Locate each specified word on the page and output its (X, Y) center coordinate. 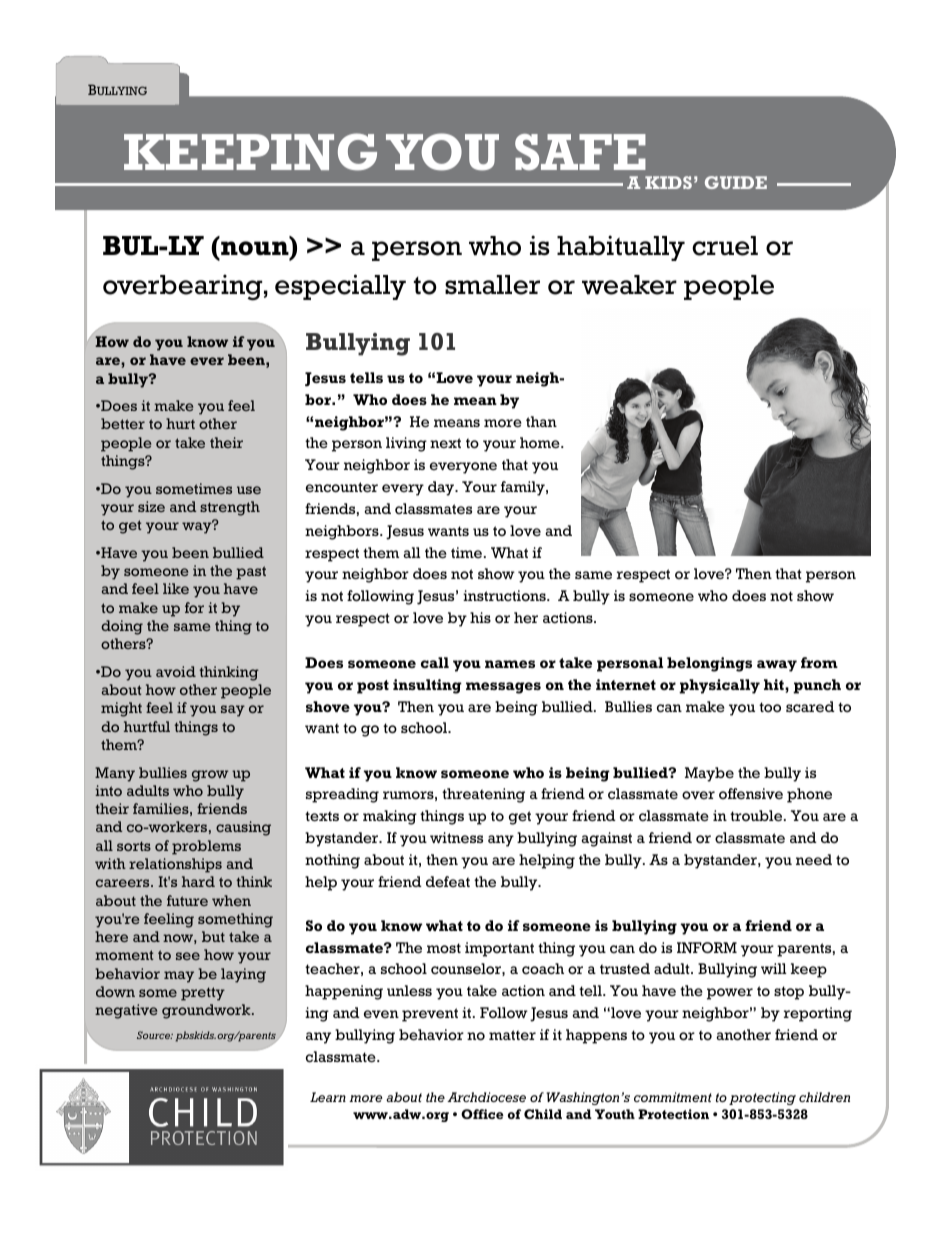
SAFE (580, 152)
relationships (175, 865)
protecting (762, 1098)
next (445, 443)
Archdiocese (486, 1097)
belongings (709, 664)
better (123, 423)
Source (155, 1035)
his (480, 617)
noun (256, 248)
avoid (176, 671)
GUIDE (736, 182)
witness (456, 837)
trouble (757, 816)
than (541, 421)
